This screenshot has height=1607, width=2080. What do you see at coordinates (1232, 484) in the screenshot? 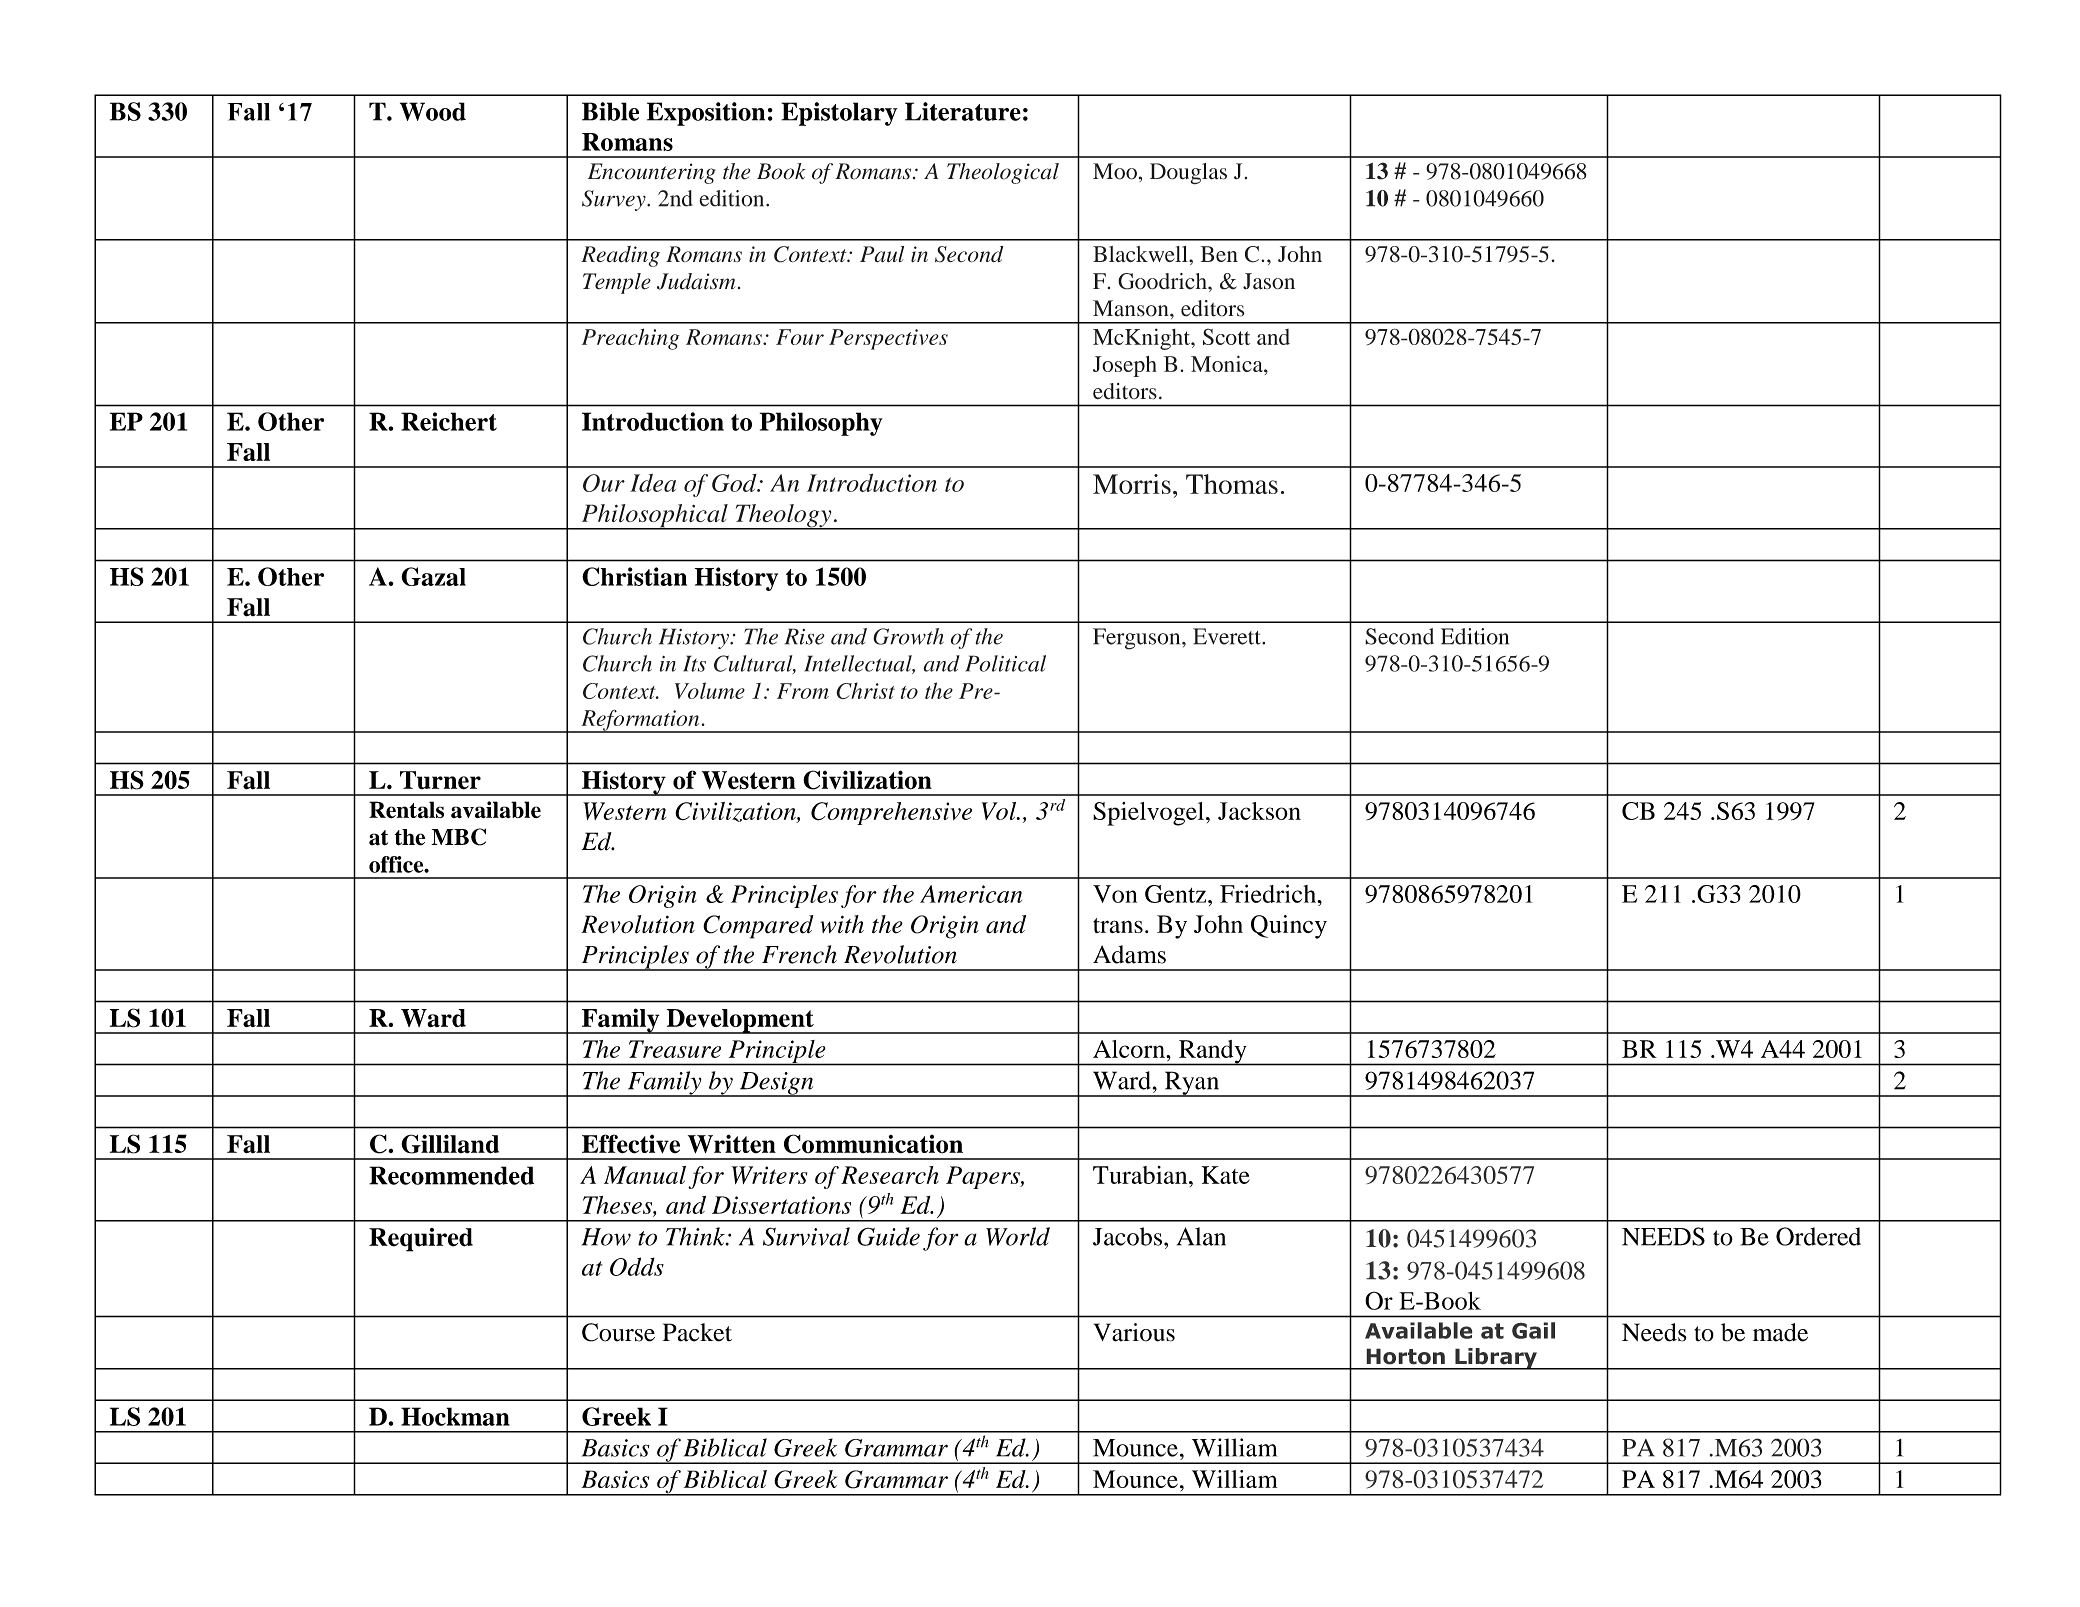
I see `Thomas` at bounding box center [1232, 484].
